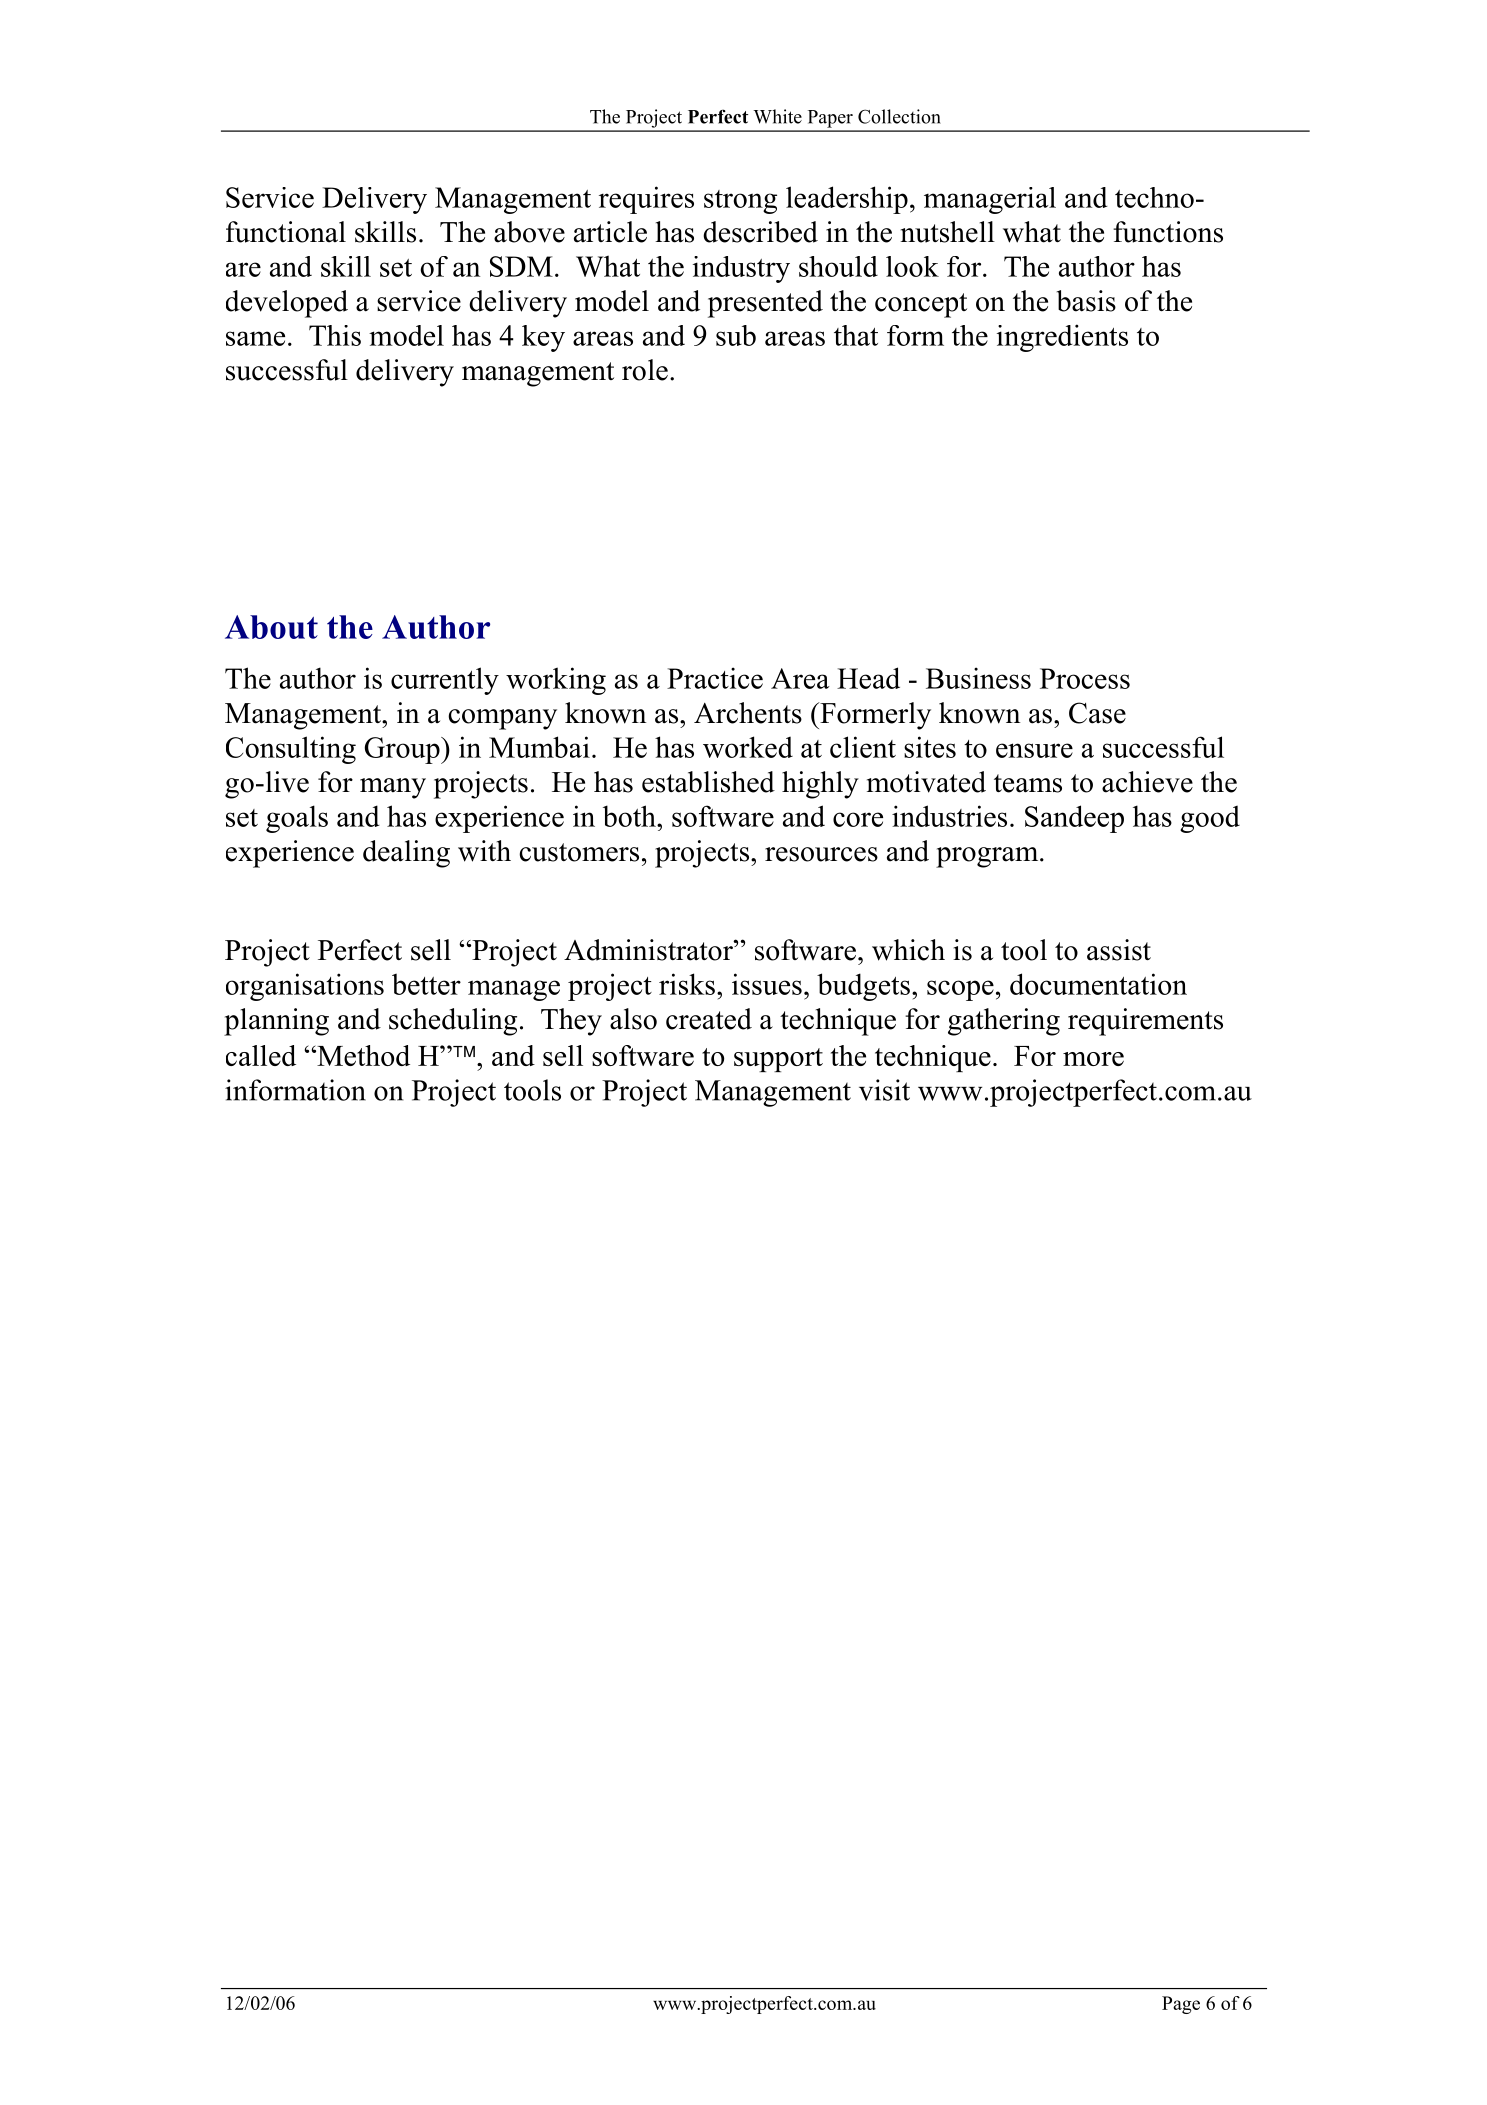 The image size is (1487, 2105). I want to click on functions, so click(1168, 232).
